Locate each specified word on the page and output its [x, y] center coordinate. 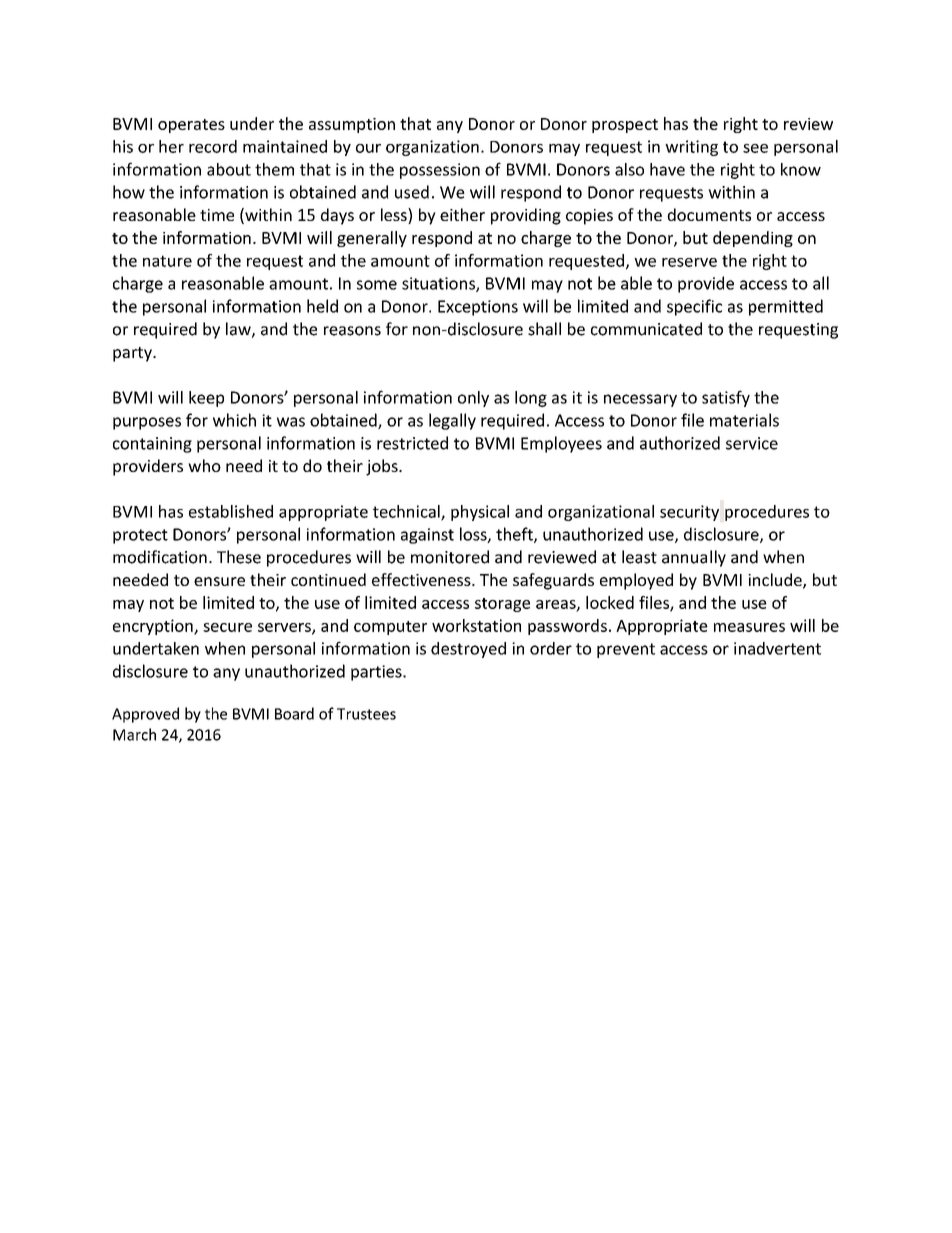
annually [694, 558]
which [234, 420]
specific [694, 307]
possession [440, 171]
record [213, 146]
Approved [145, 715]
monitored [450, 557]
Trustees [366, 714]
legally [452, 421]
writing [691, 148]
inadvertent [777, 648]
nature [167, 261]
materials [744, 420]
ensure [219, 581]
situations [439, 284]
